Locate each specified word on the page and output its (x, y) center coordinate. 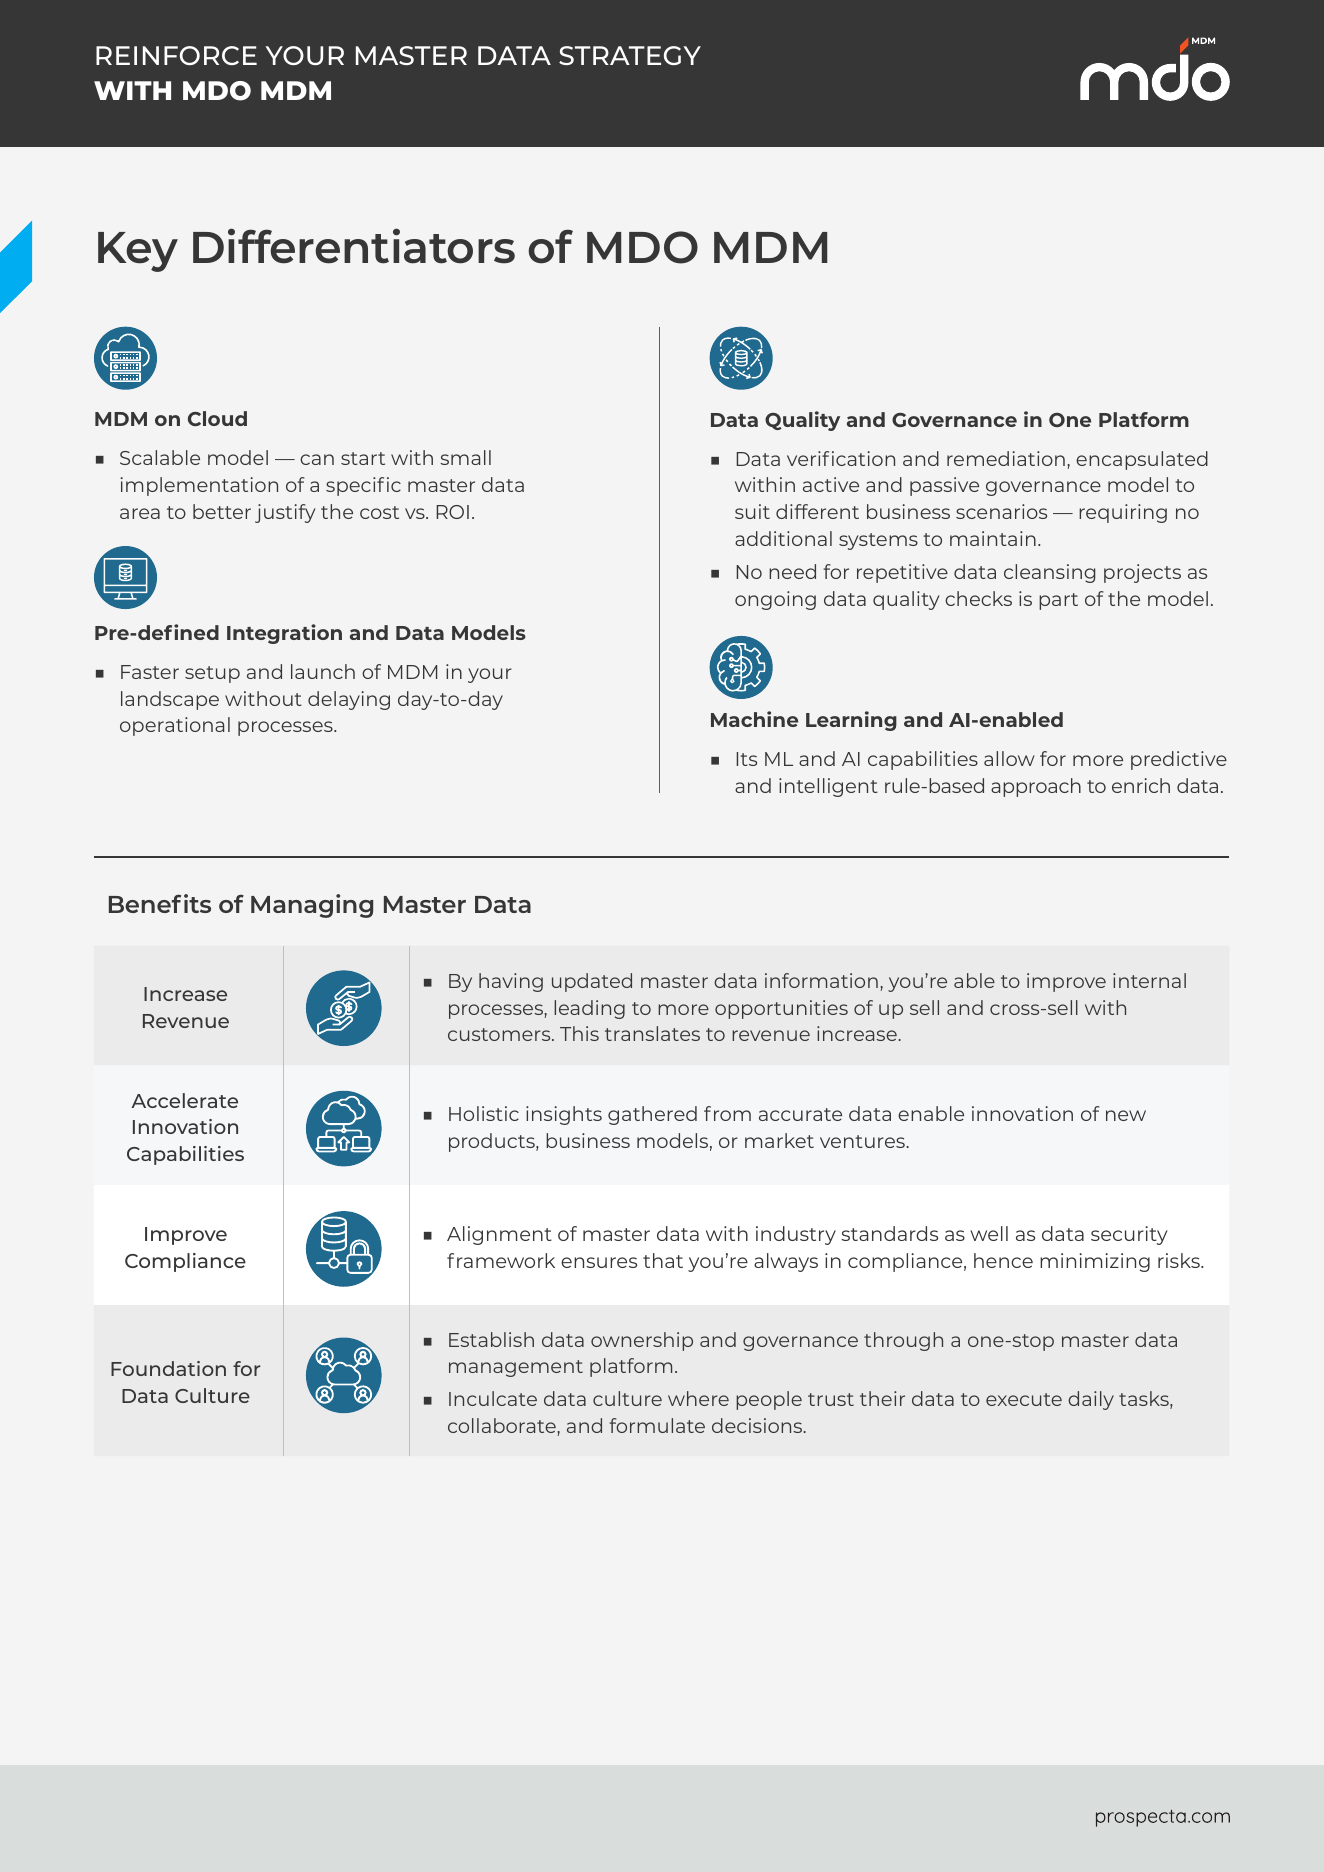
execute (1024, 1399)
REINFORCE (176, 55)
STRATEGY (630, 55)
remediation (1006, 458)
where (698, 1398)
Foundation (168, 1368)
